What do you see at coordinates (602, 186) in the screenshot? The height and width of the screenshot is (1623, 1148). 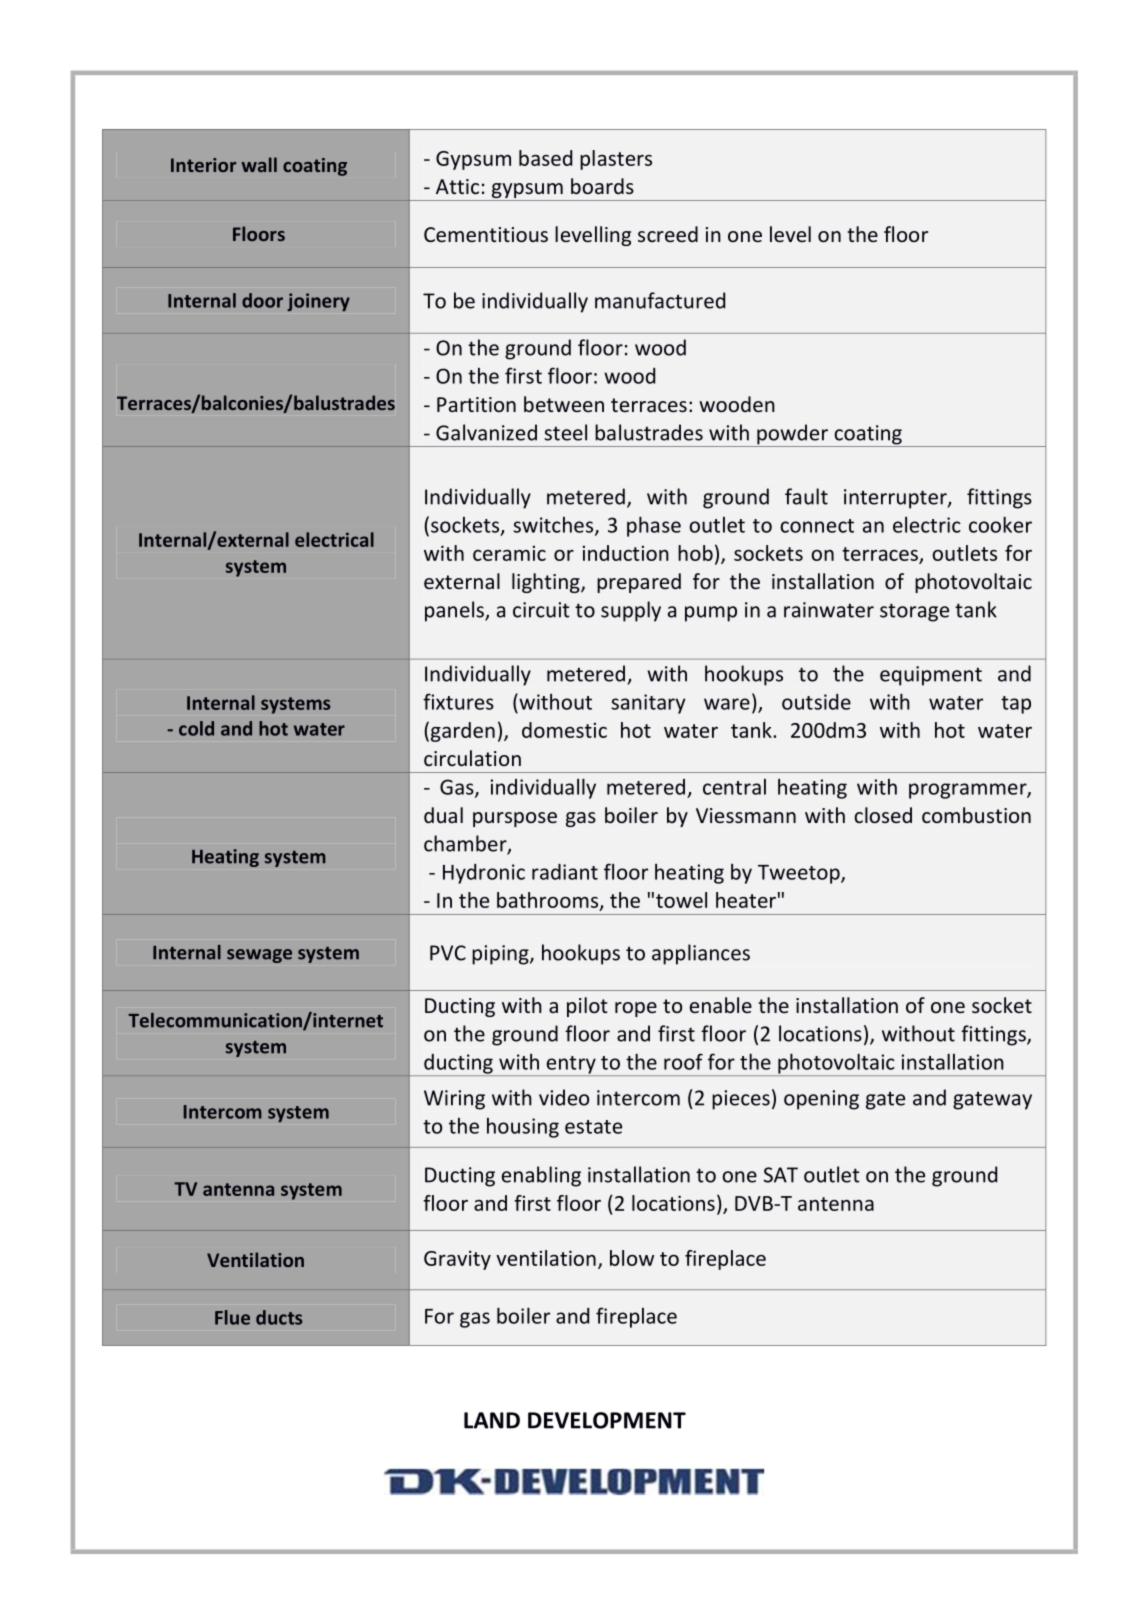 I see `boards` at bounding box center [602, 186].
